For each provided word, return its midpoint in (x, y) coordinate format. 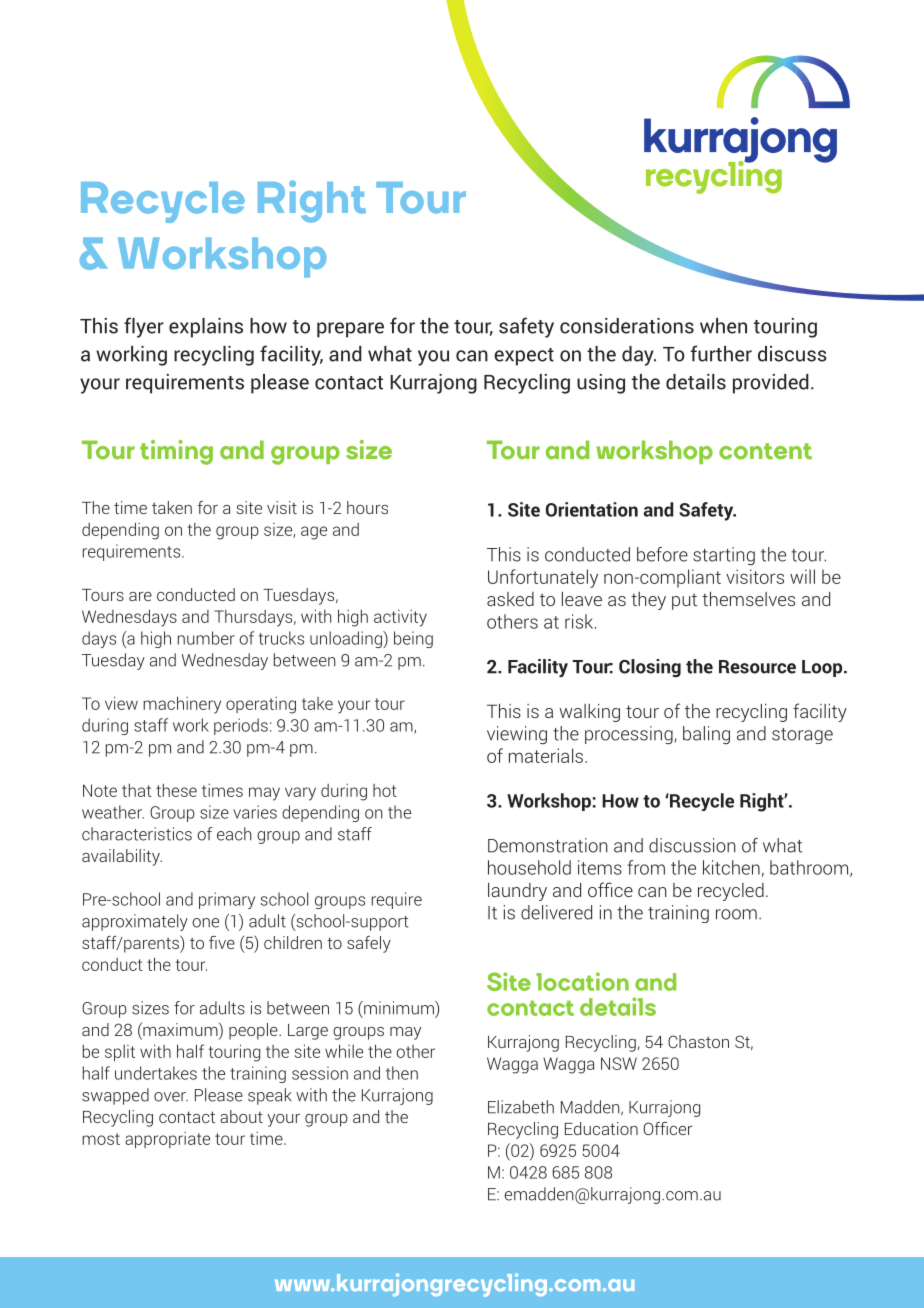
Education (601, 1128)
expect (524, 357)
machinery (182, 705)
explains (206, 328)
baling (706, 735)
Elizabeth (521, 1107)
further (721, 353)
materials (547, 755)
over (171, 1097)
